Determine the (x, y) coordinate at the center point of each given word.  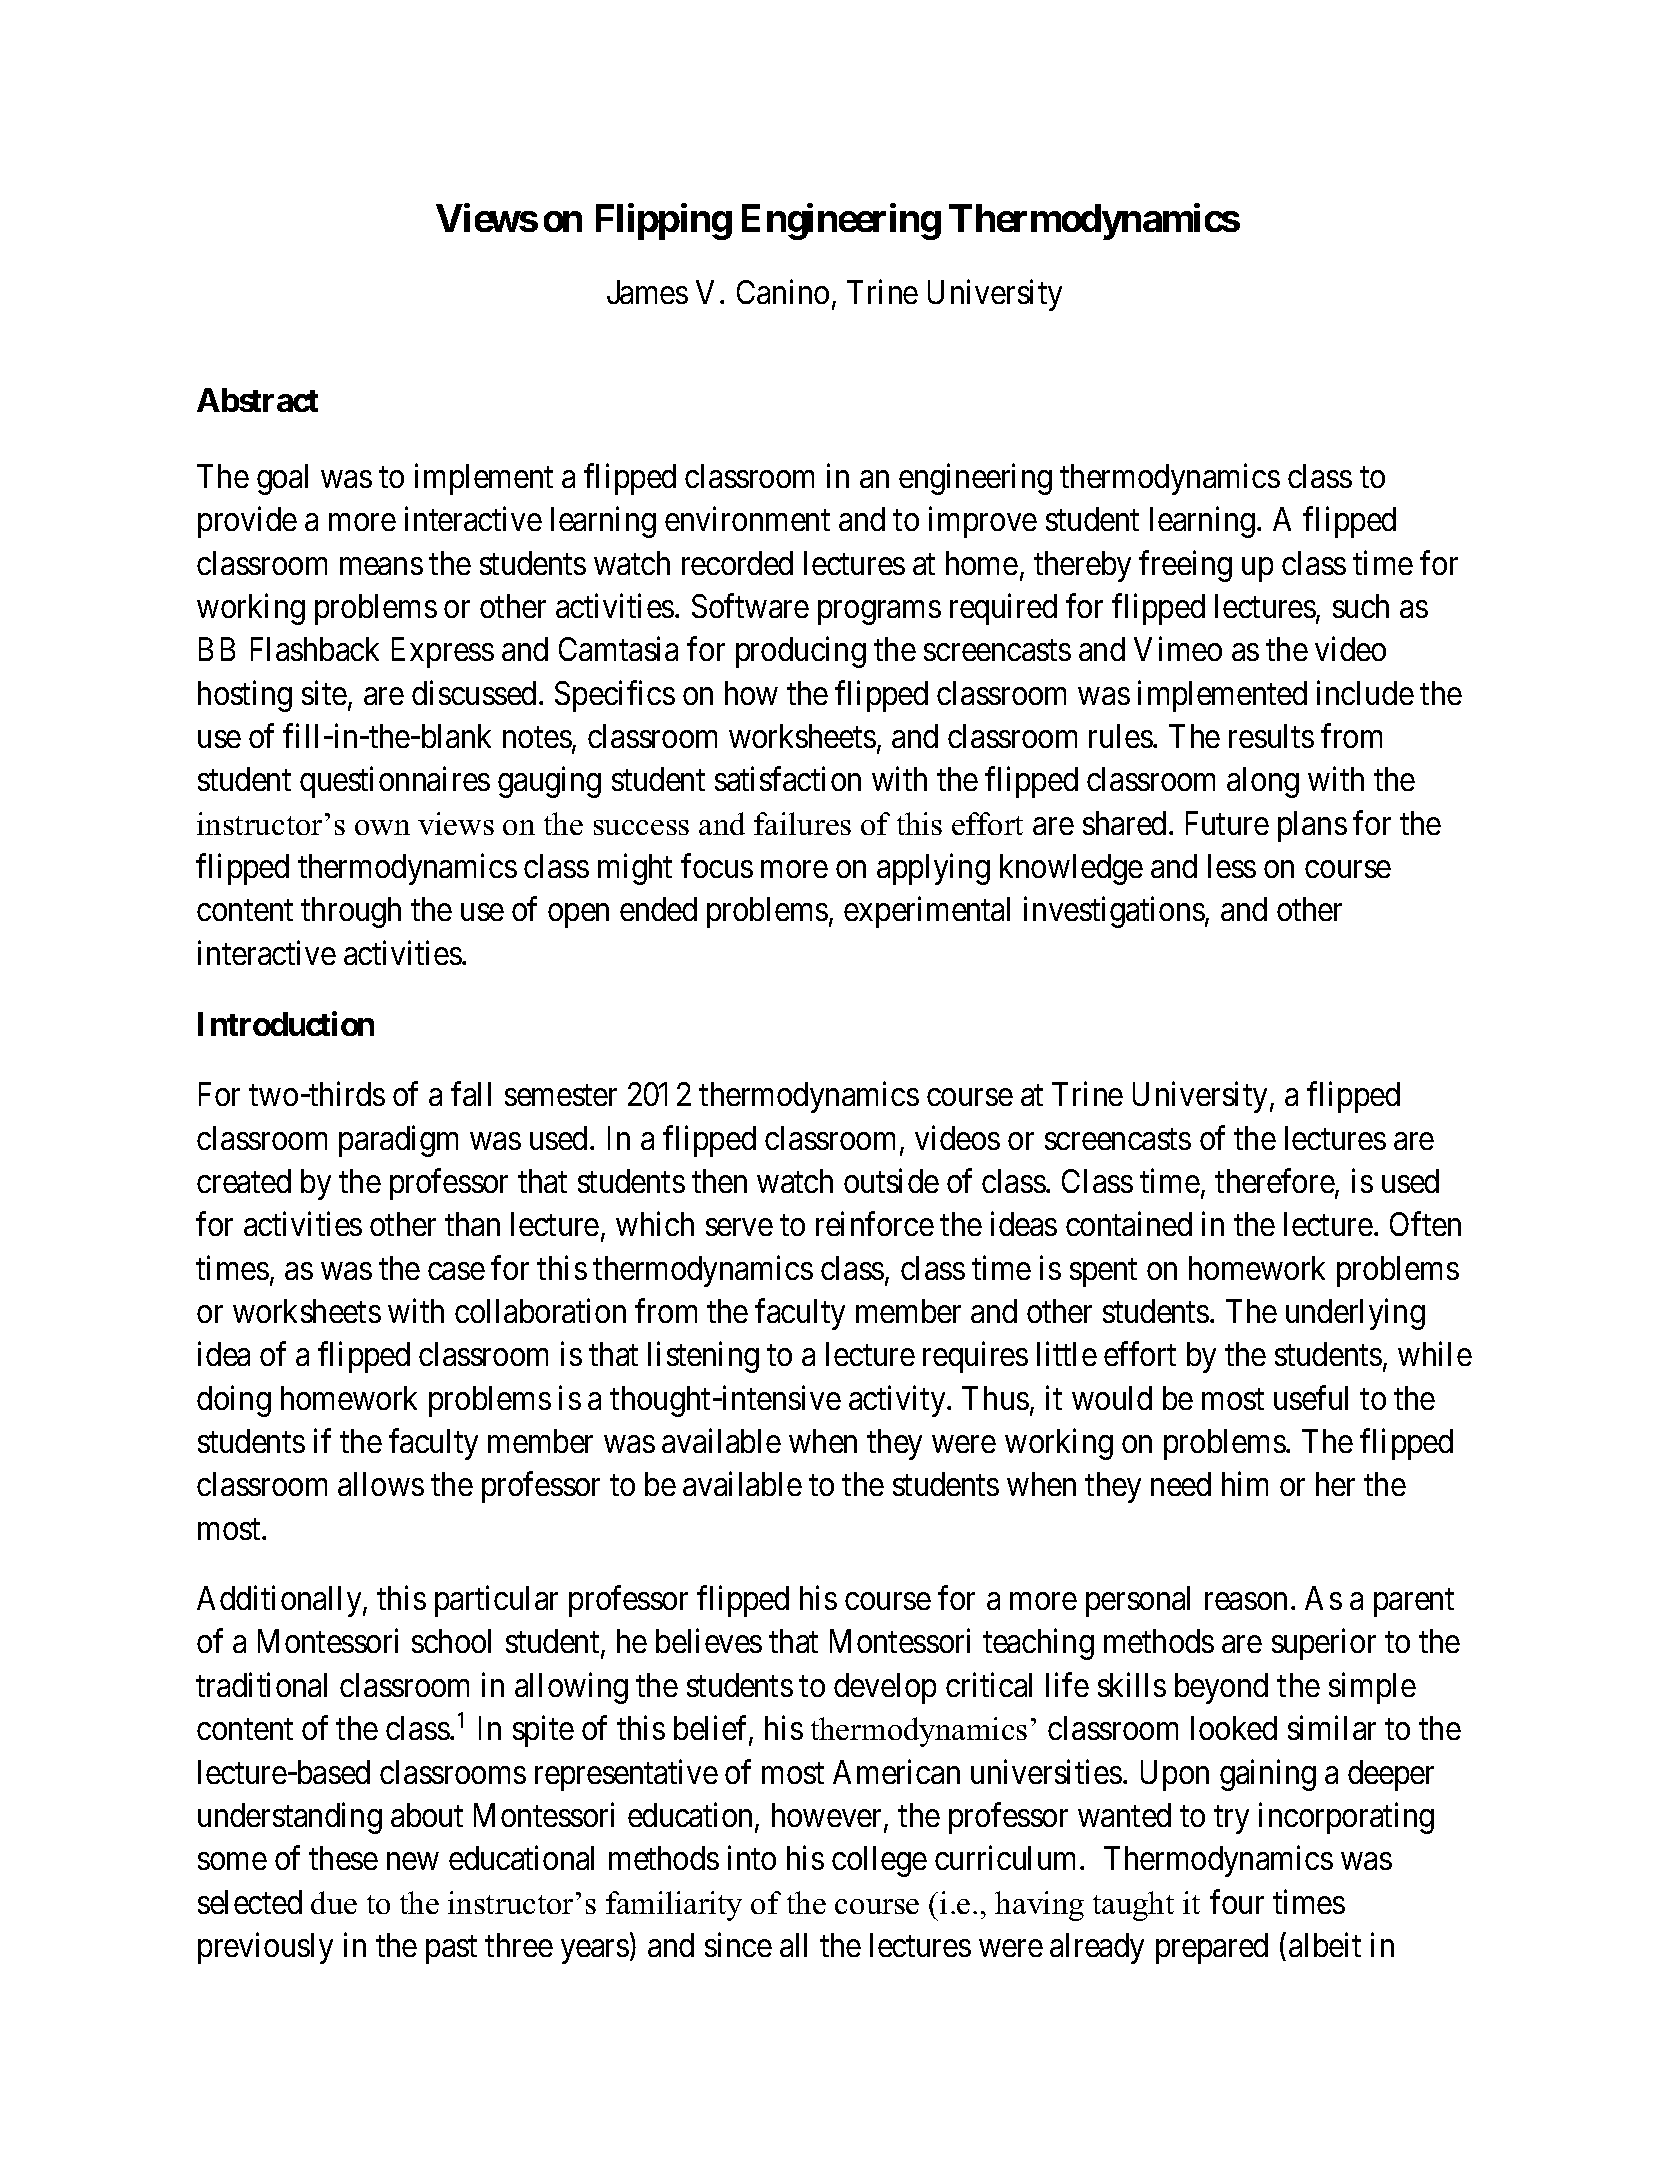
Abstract (257, 400)
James (647, 292)
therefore (1275, 1180)
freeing (1185, 566)
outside (891, 1180)
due (334, 1902)
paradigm (398, 1141)
